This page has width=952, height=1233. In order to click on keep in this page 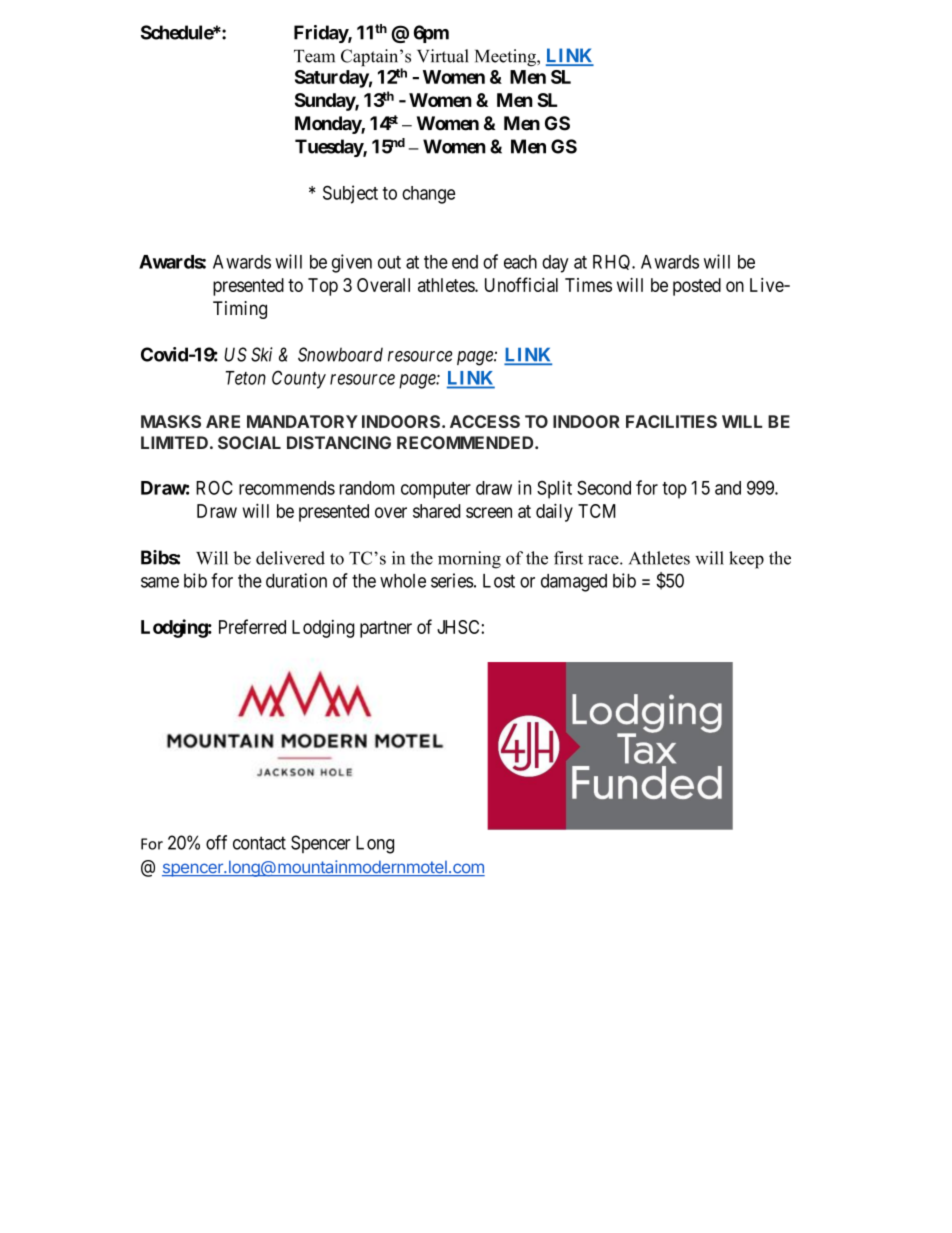, I will do `click(746, 560)`.
